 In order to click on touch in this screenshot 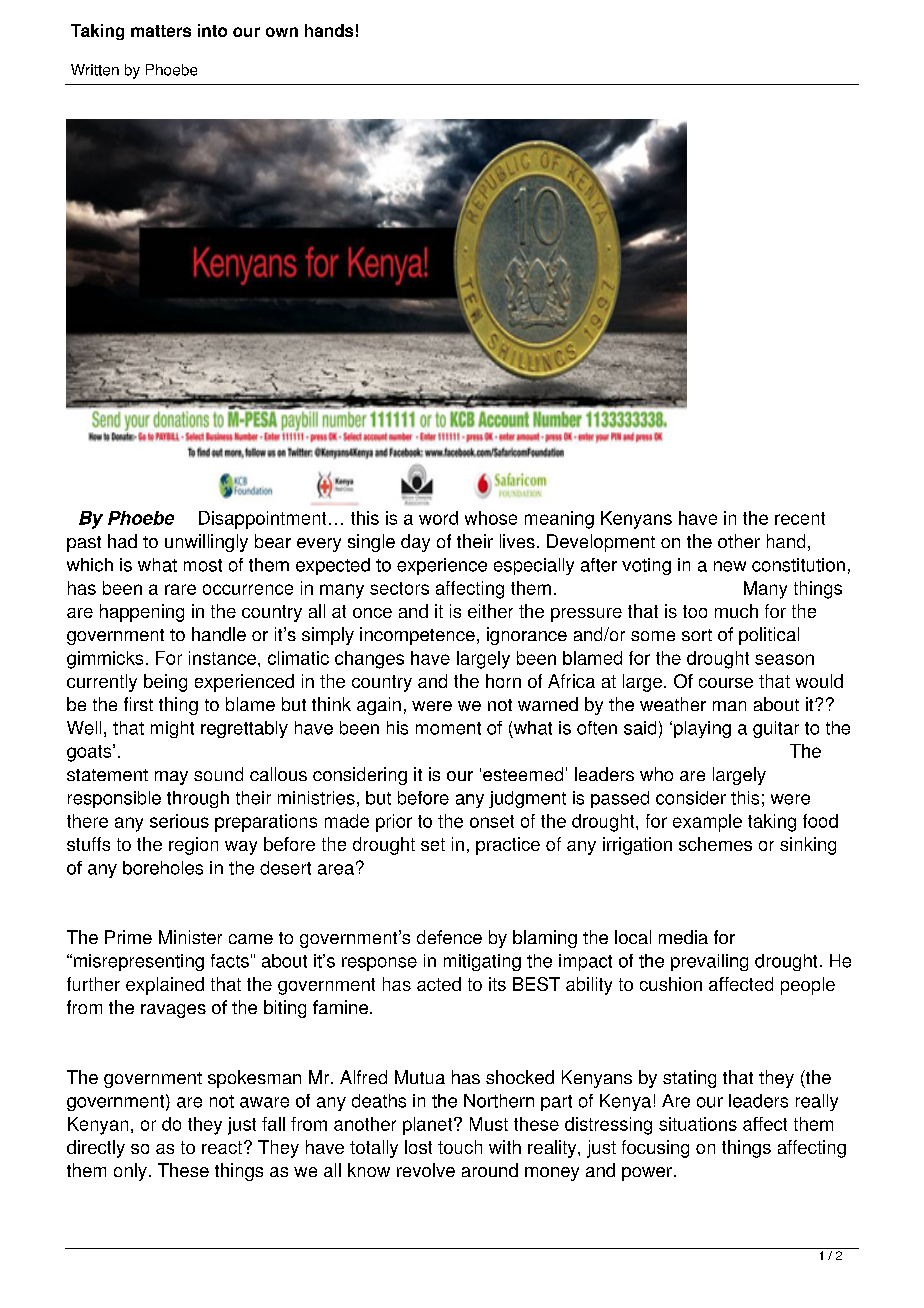, I will do `click(460, 1147)`.
